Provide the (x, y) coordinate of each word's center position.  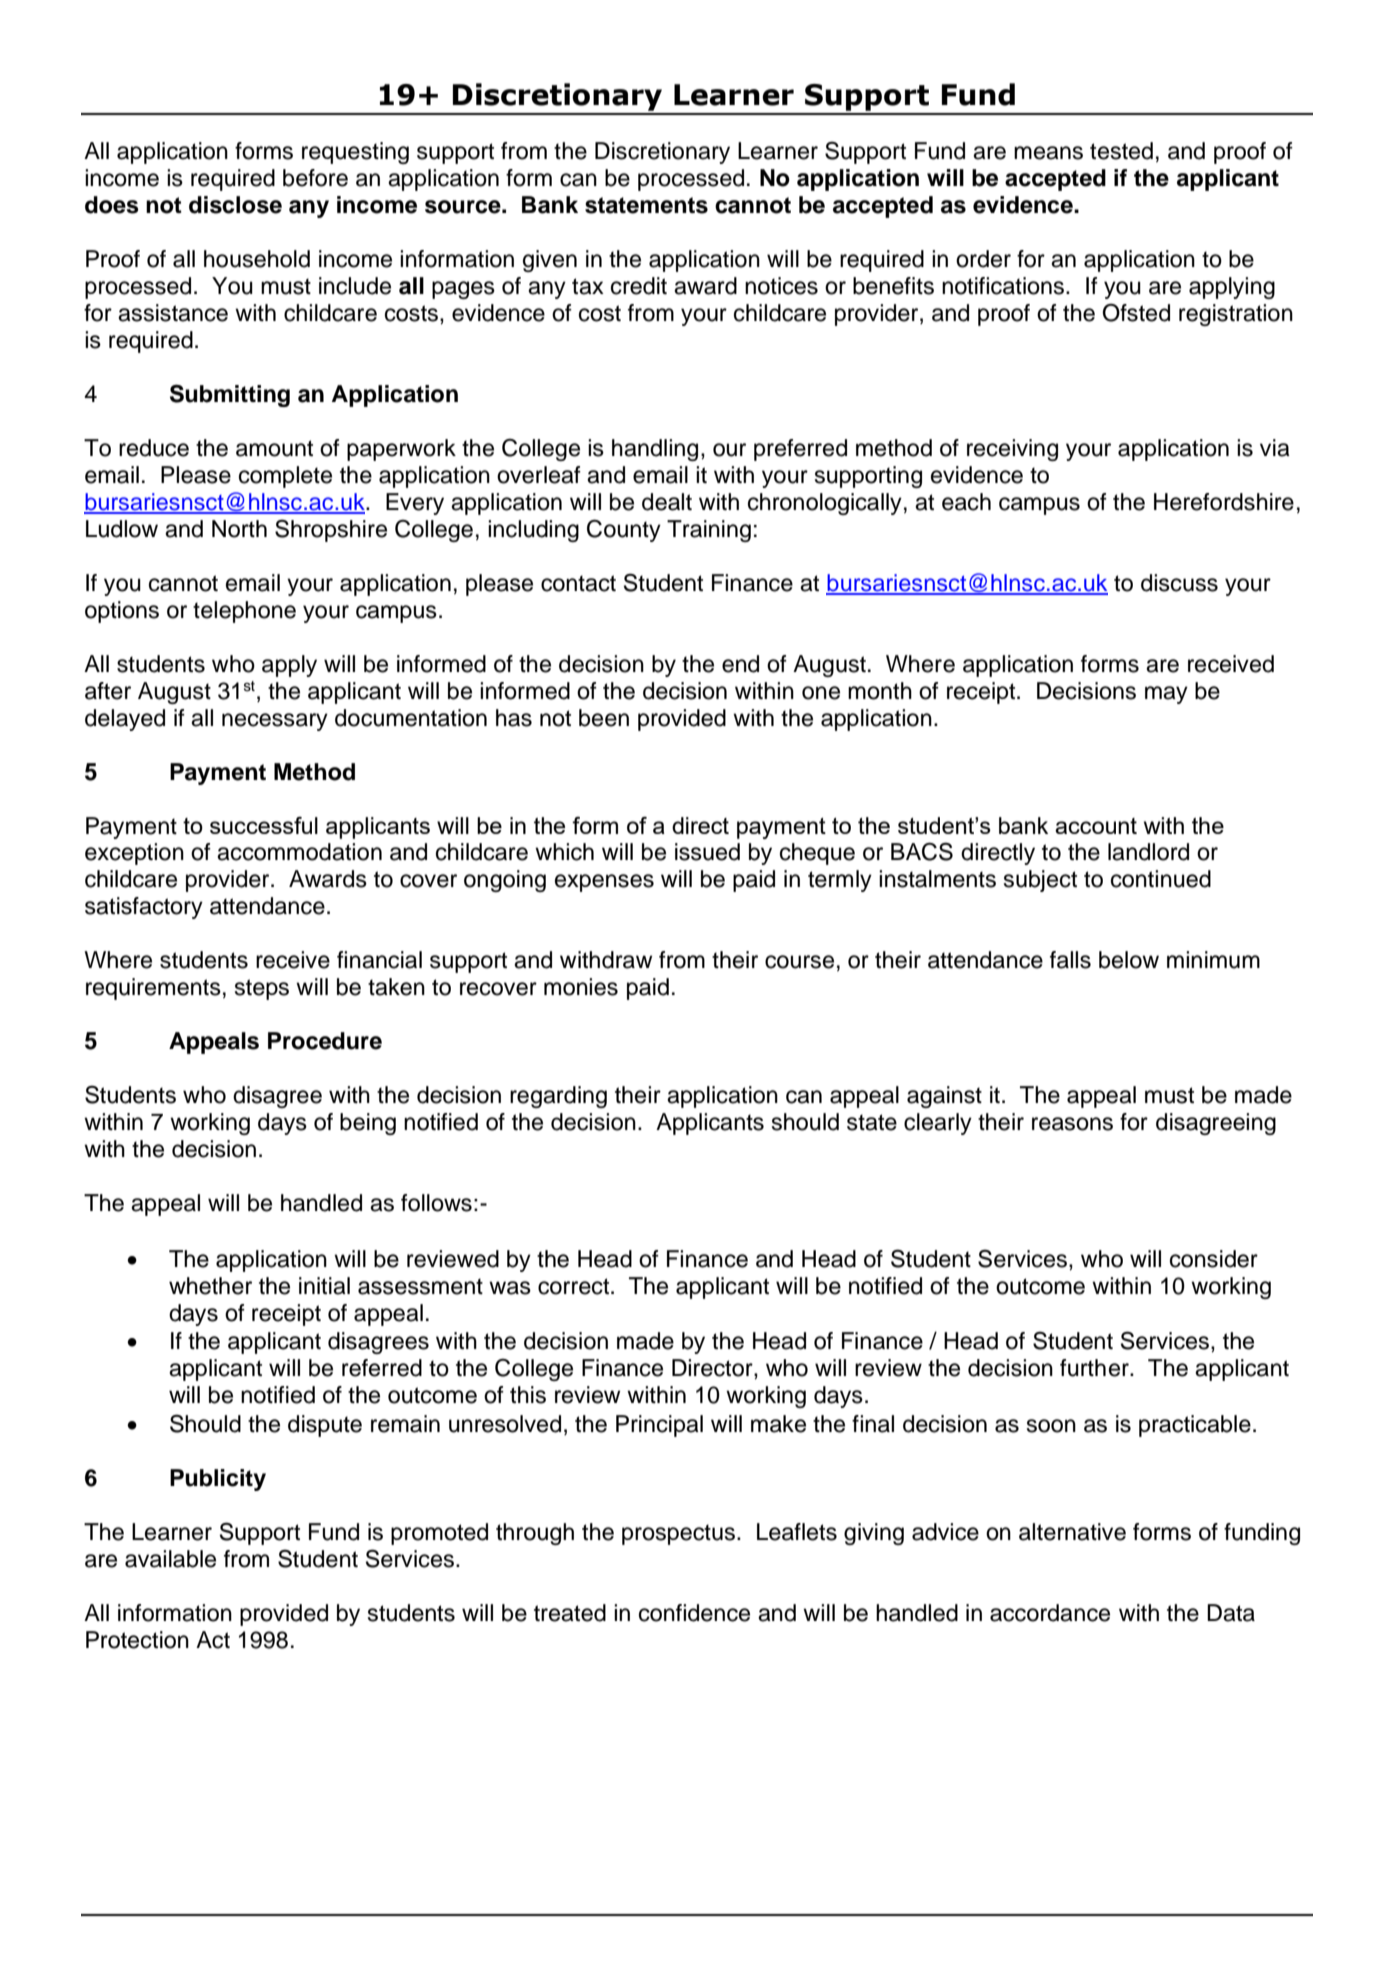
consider (1214, 1259)
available (170, 1559)
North (239, 529)
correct (575, 1286)
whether (210, 1286)
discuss (1179, 583)
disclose (235, 205)
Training (709, 531)
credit (639, 286)
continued (1161, 879)
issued (707, 852)
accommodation (299, 852)
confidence (694, 1613)
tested (1121, 151)
